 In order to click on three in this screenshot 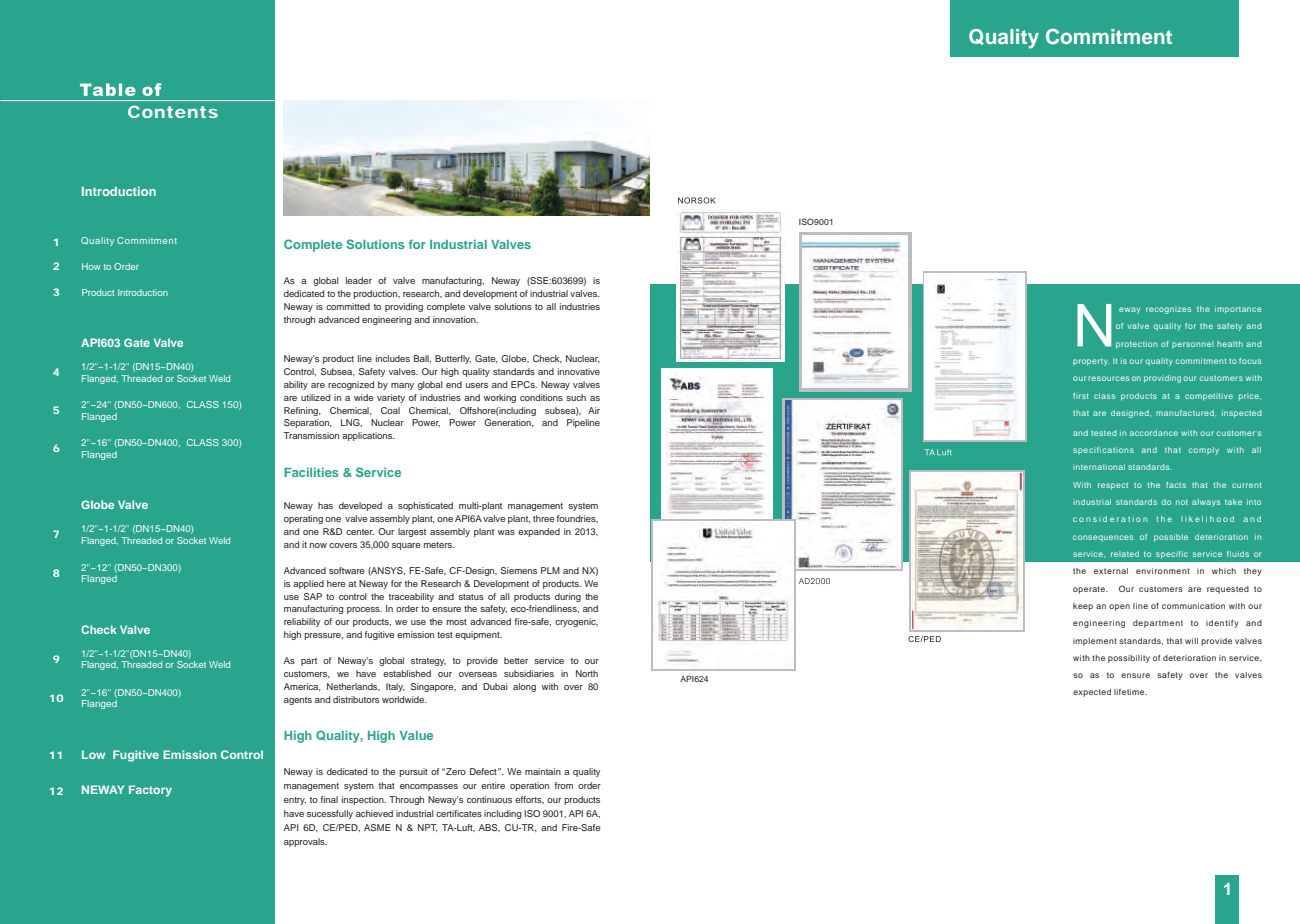, I will do `click(544, 518)`.
